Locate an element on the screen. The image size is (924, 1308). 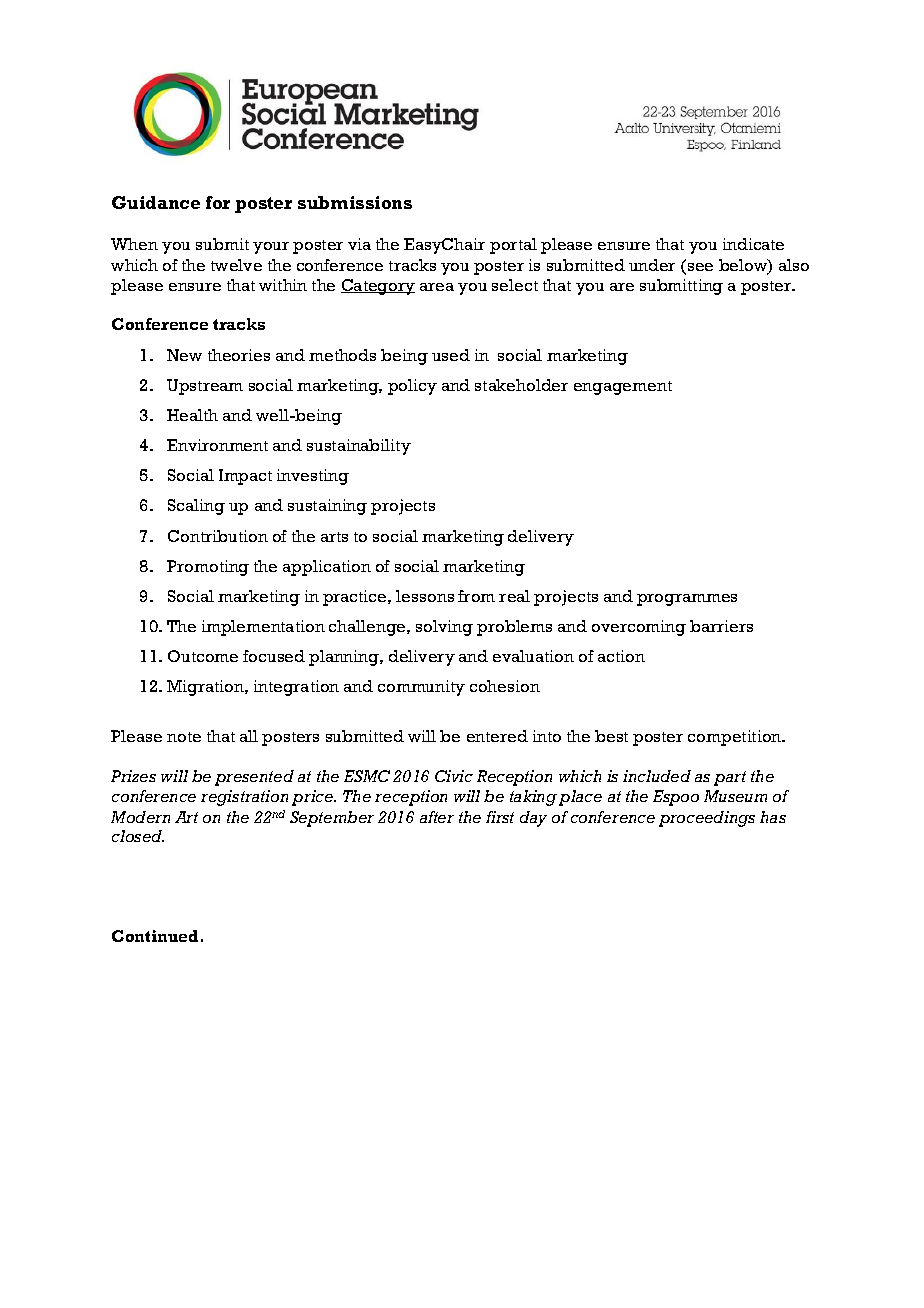
registration is located at coordinates (244, 798).
